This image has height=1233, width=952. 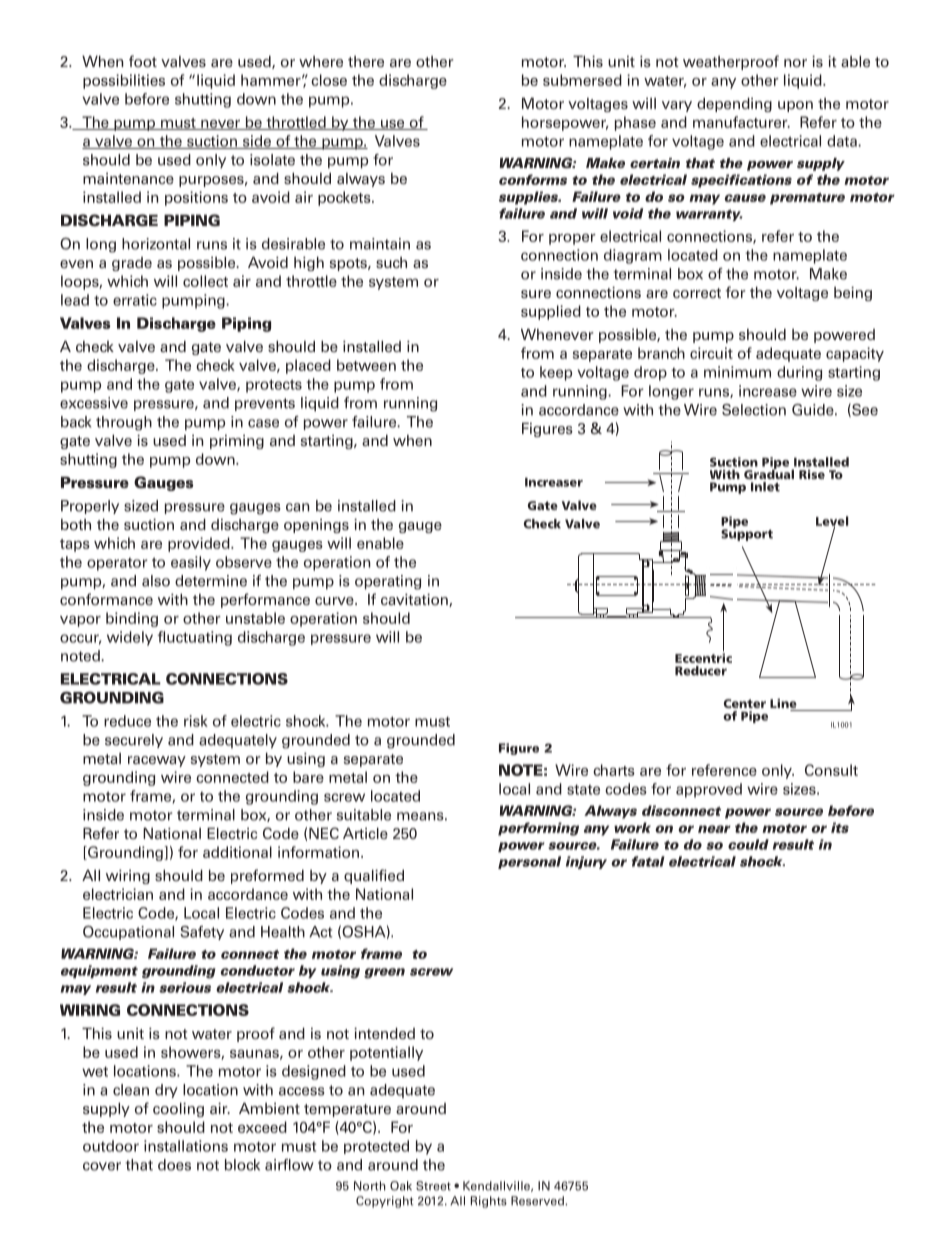 I want to click on Street, so click(x=433, y=1186).
